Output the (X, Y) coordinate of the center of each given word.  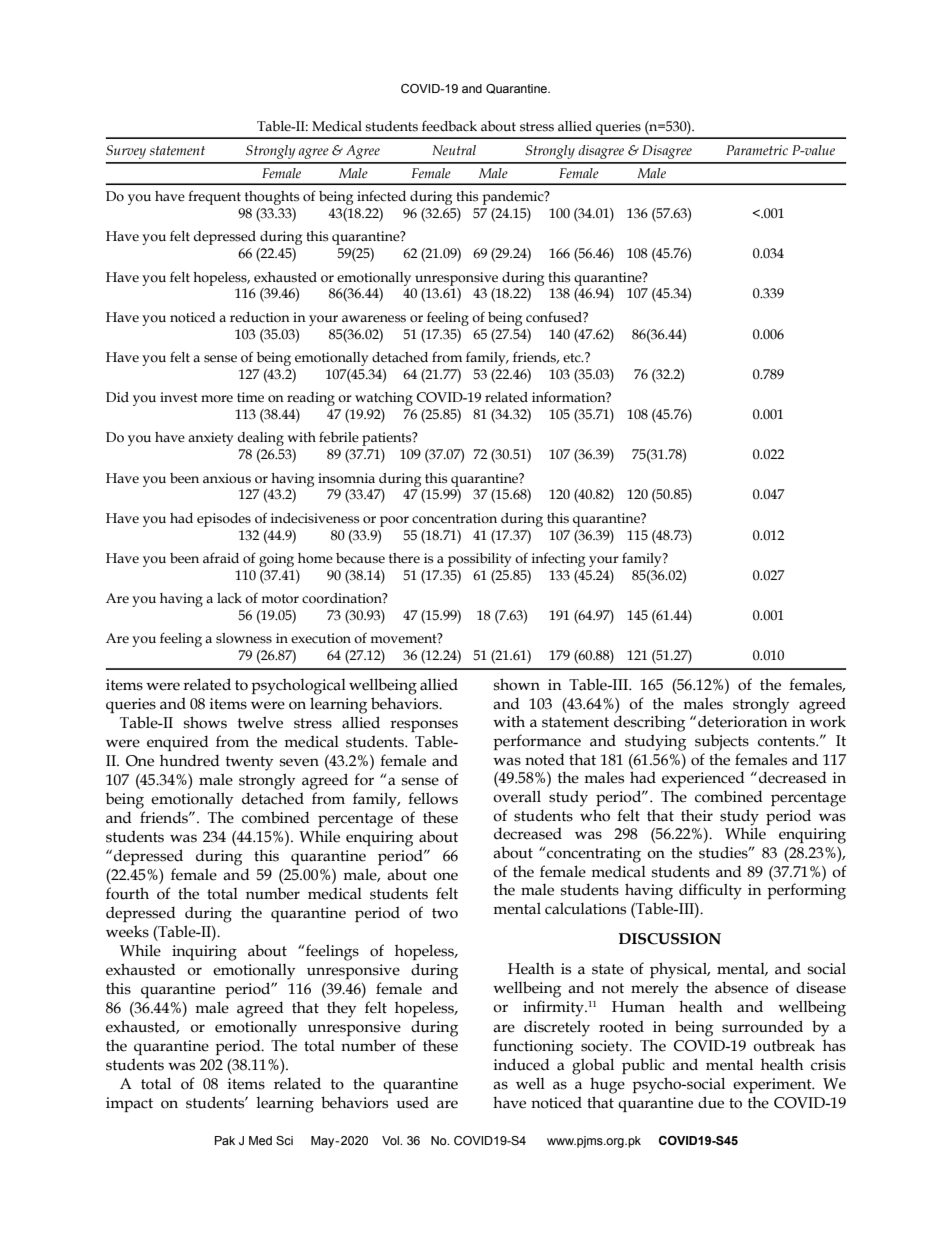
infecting (558, 559)
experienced (703, 779)
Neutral (454, 150)
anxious (227, 478)
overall (517, 796)
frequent (214, 197)
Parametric (757, 150)
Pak (225, 1140)
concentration (454, 518)
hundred (190, 760)
